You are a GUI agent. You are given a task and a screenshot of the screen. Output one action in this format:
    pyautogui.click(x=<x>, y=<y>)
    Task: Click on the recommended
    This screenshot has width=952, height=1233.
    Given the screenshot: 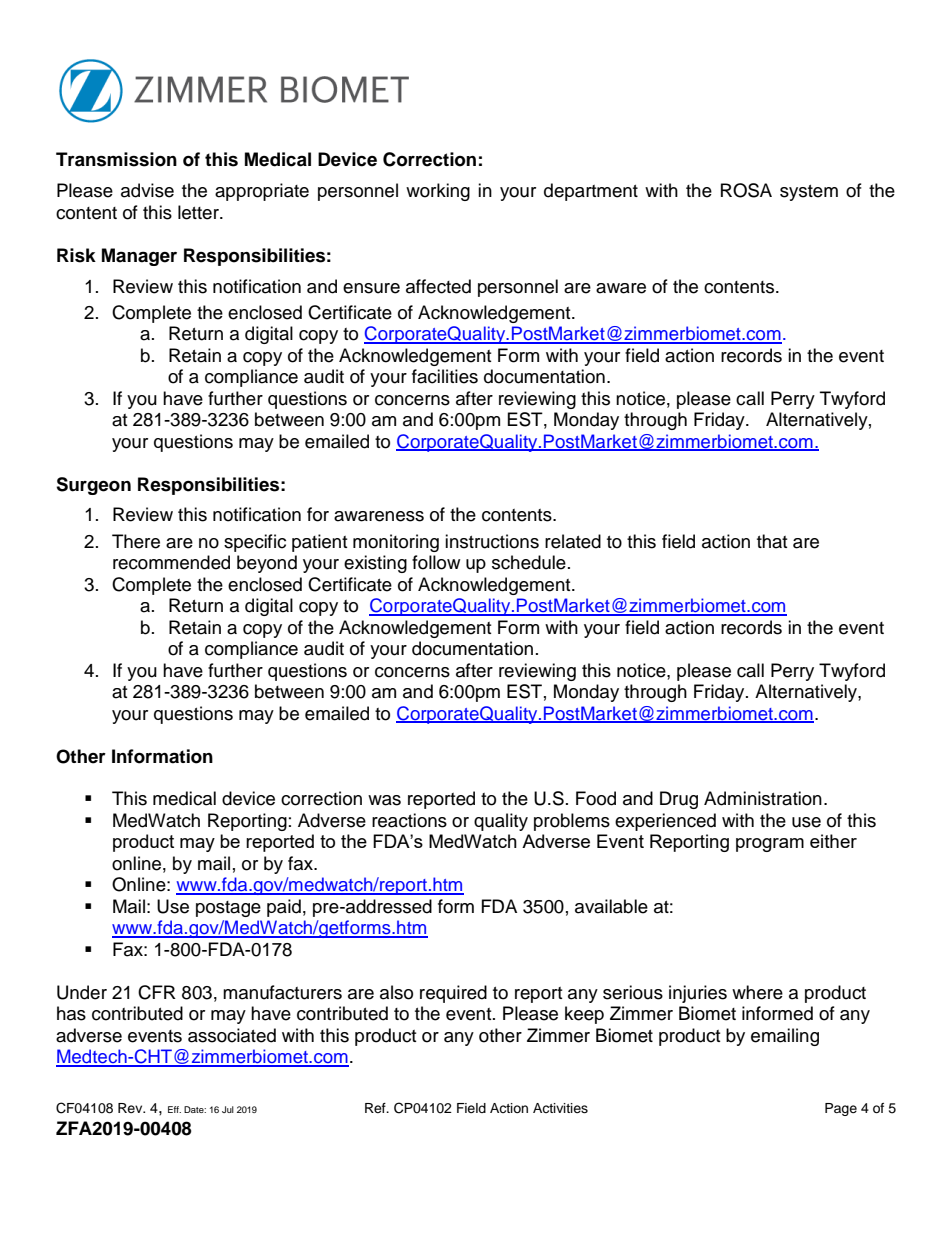 What is the action you would take?
    pyautogui.click(x=171, y=562)
